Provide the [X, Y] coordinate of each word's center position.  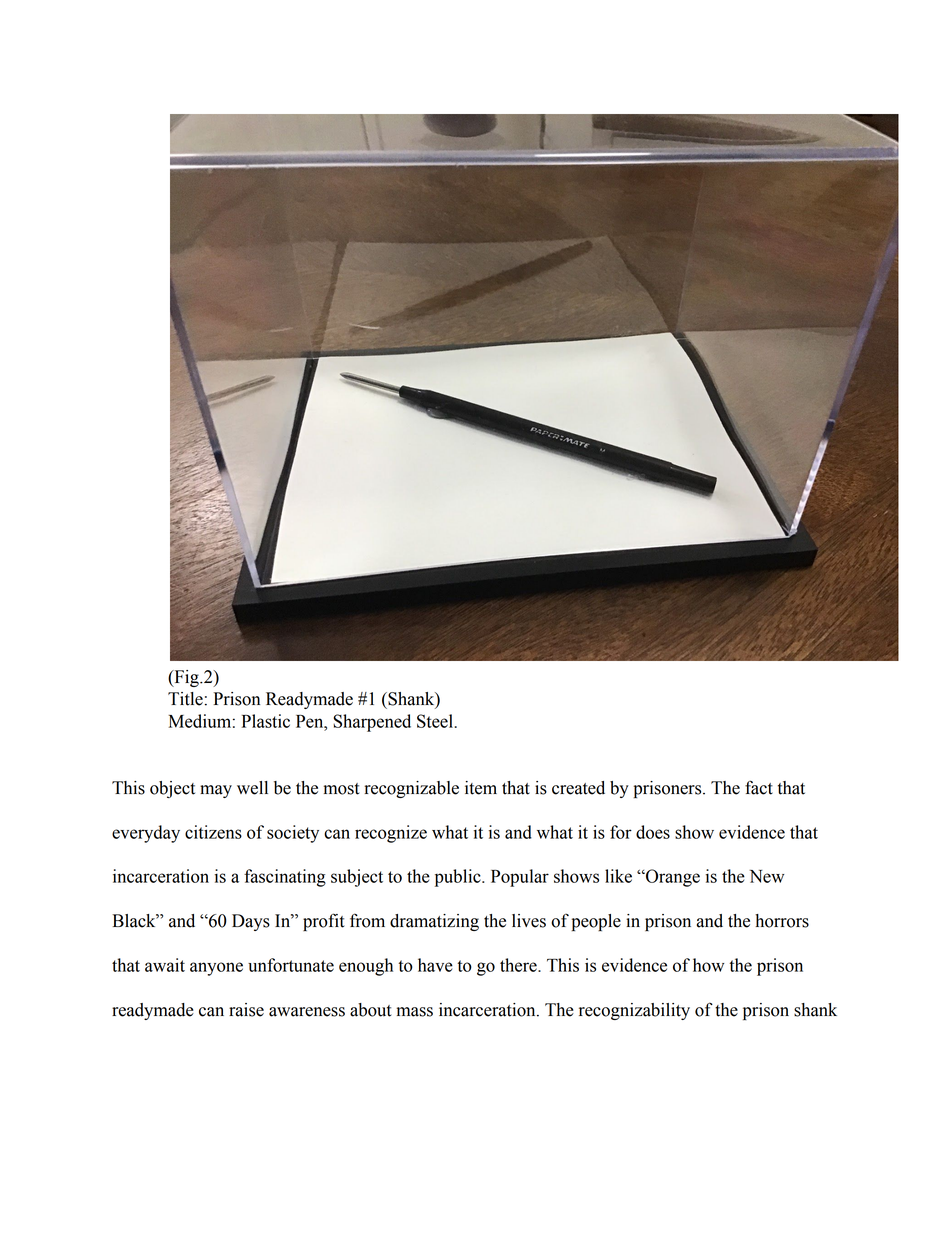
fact [759, 787]
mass [415, 1012]
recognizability [634, 1011]
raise [246, 1010]
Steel [436, 721]
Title [185, 699]
